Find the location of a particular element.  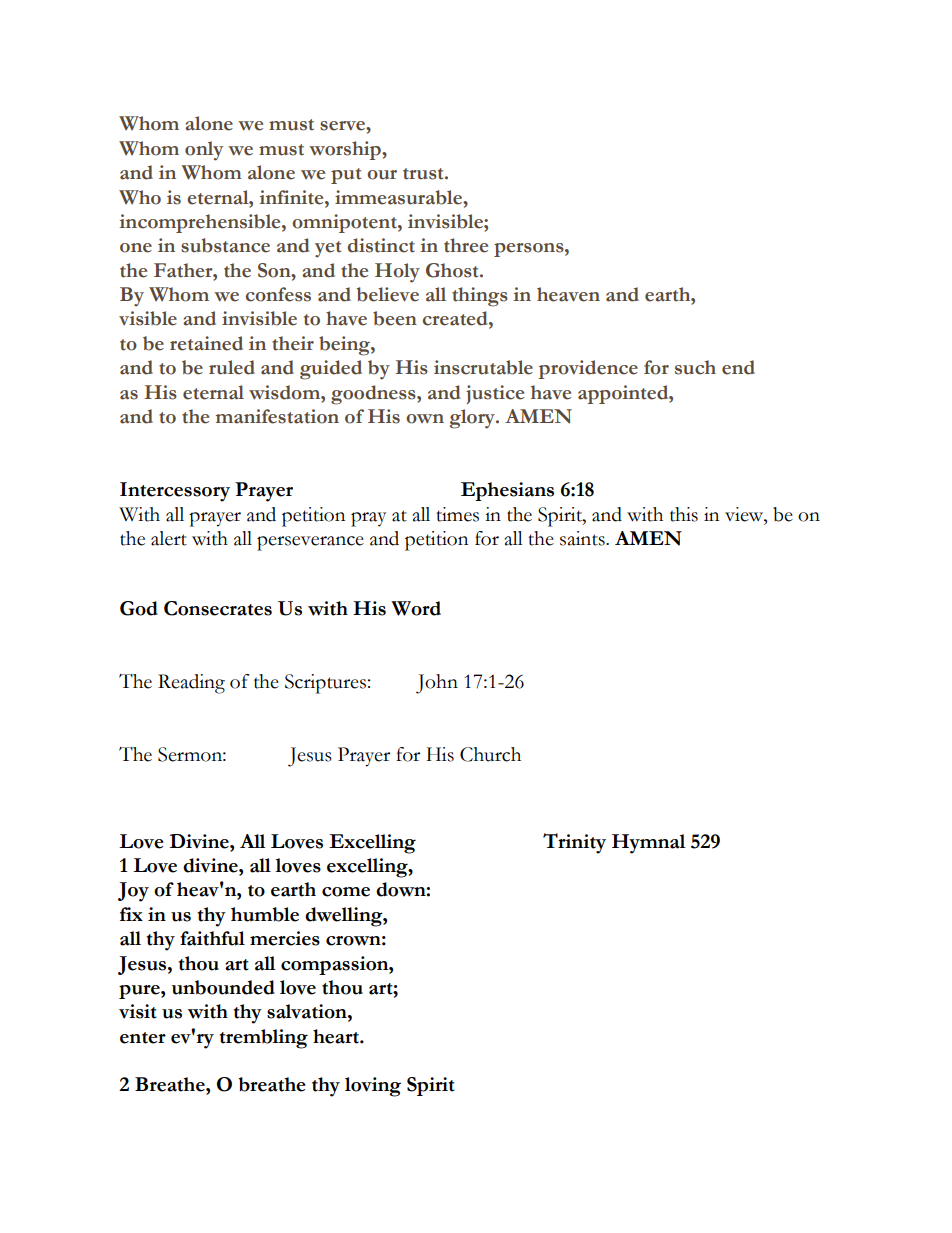

our is located at coordinates (382, 175).
